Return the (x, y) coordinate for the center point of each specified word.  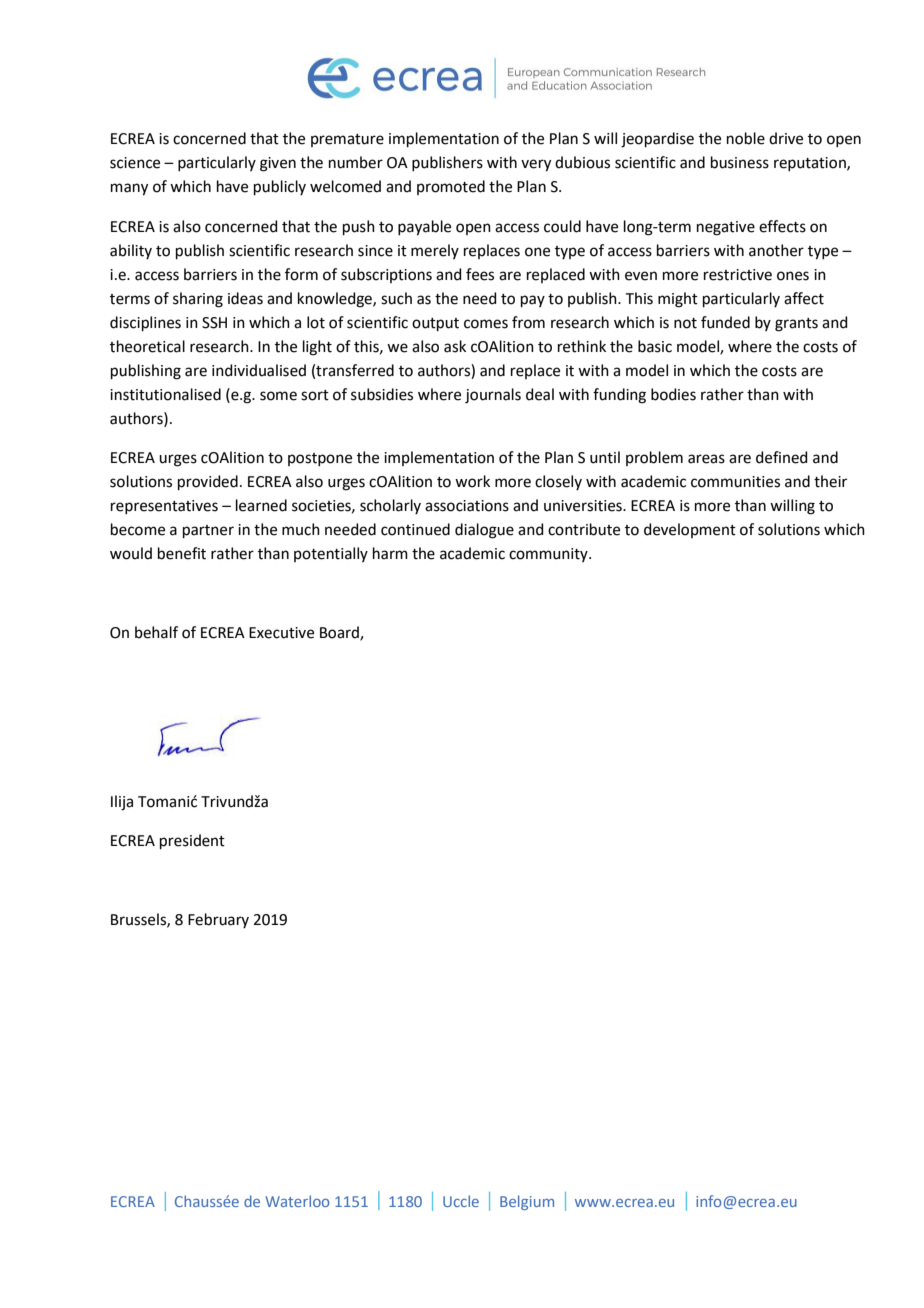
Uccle (461, 1201)
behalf (156, 632)
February (218, 920)
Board (340, 633)
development (690, 530)
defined (782, 457)
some (278, 396)
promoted (451, 187)
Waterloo (297, 1201)
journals (493, 396)
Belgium (527, 1202)
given (278, 164)
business (740, 162)
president (192, 841)
